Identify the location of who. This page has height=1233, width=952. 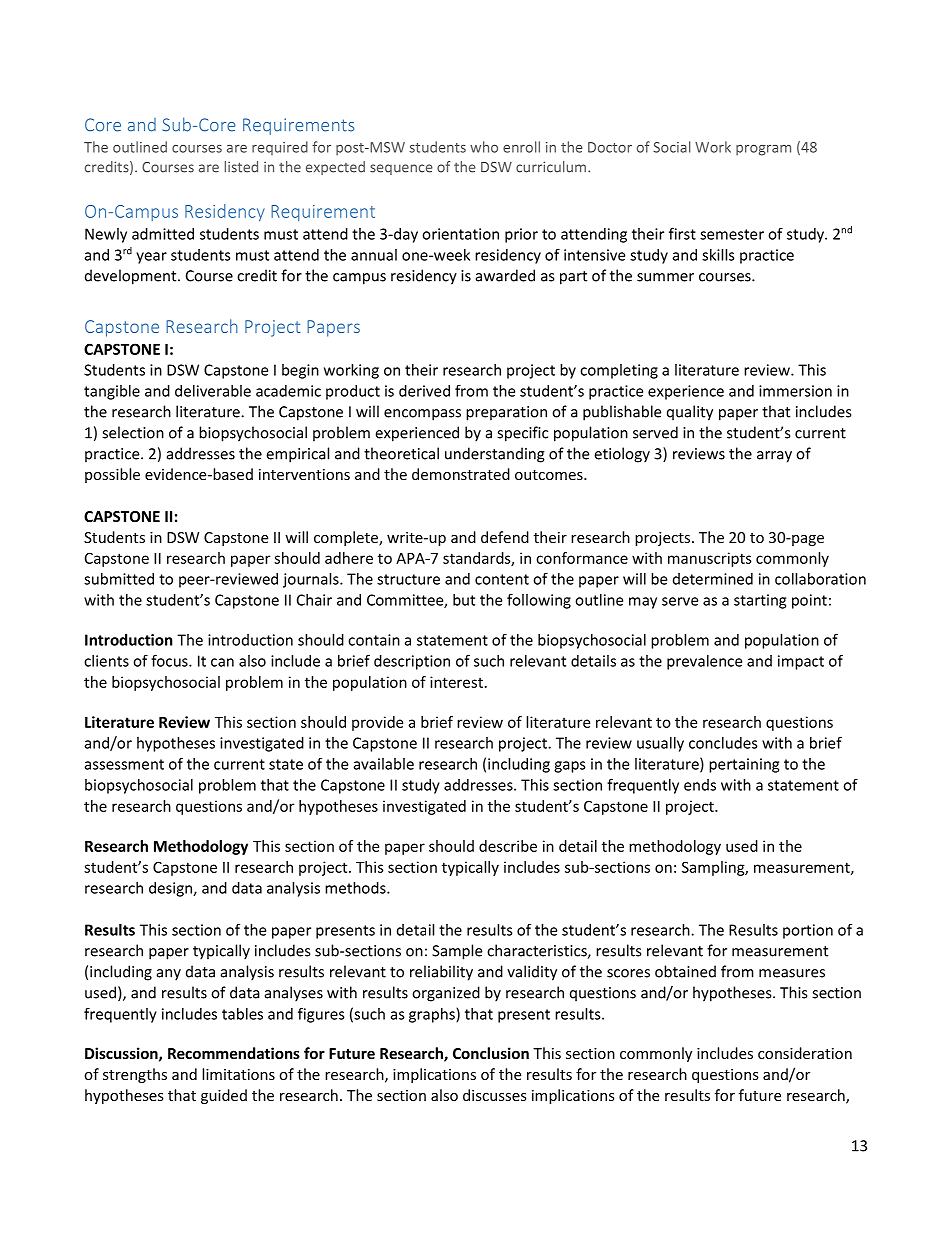
(484, 147).
